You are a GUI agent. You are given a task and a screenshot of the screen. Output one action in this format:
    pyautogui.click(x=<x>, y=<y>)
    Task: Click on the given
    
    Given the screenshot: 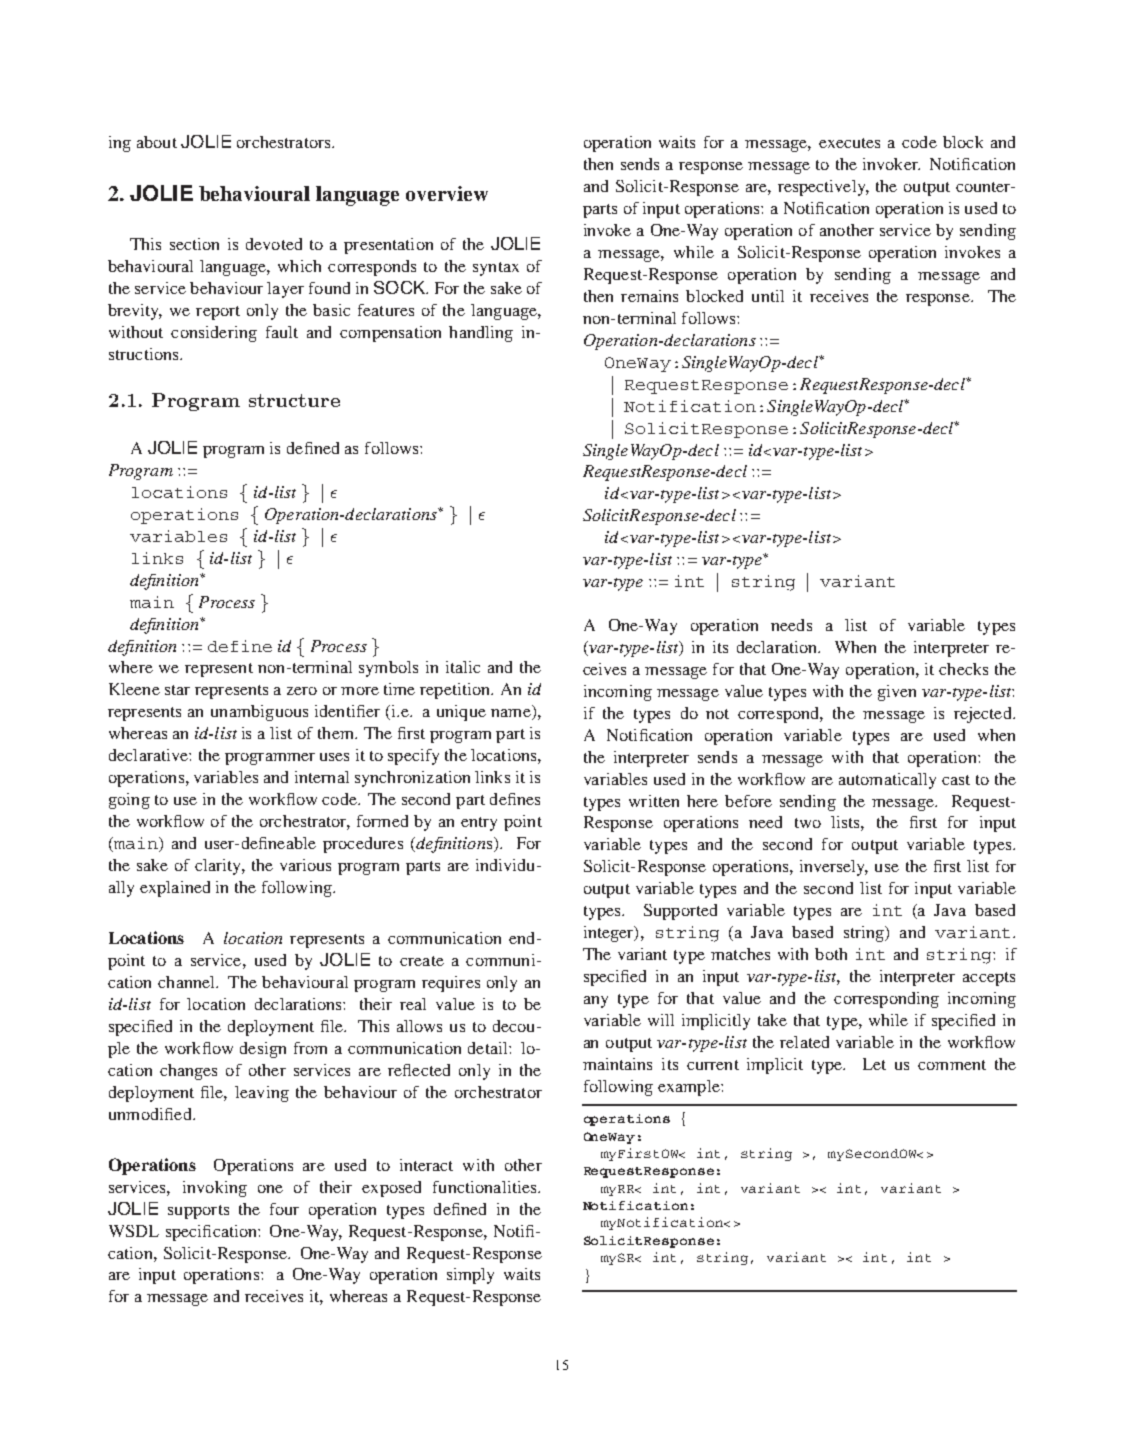 What is the action you would take?
    pyautogui.click(x=897, y=693)
